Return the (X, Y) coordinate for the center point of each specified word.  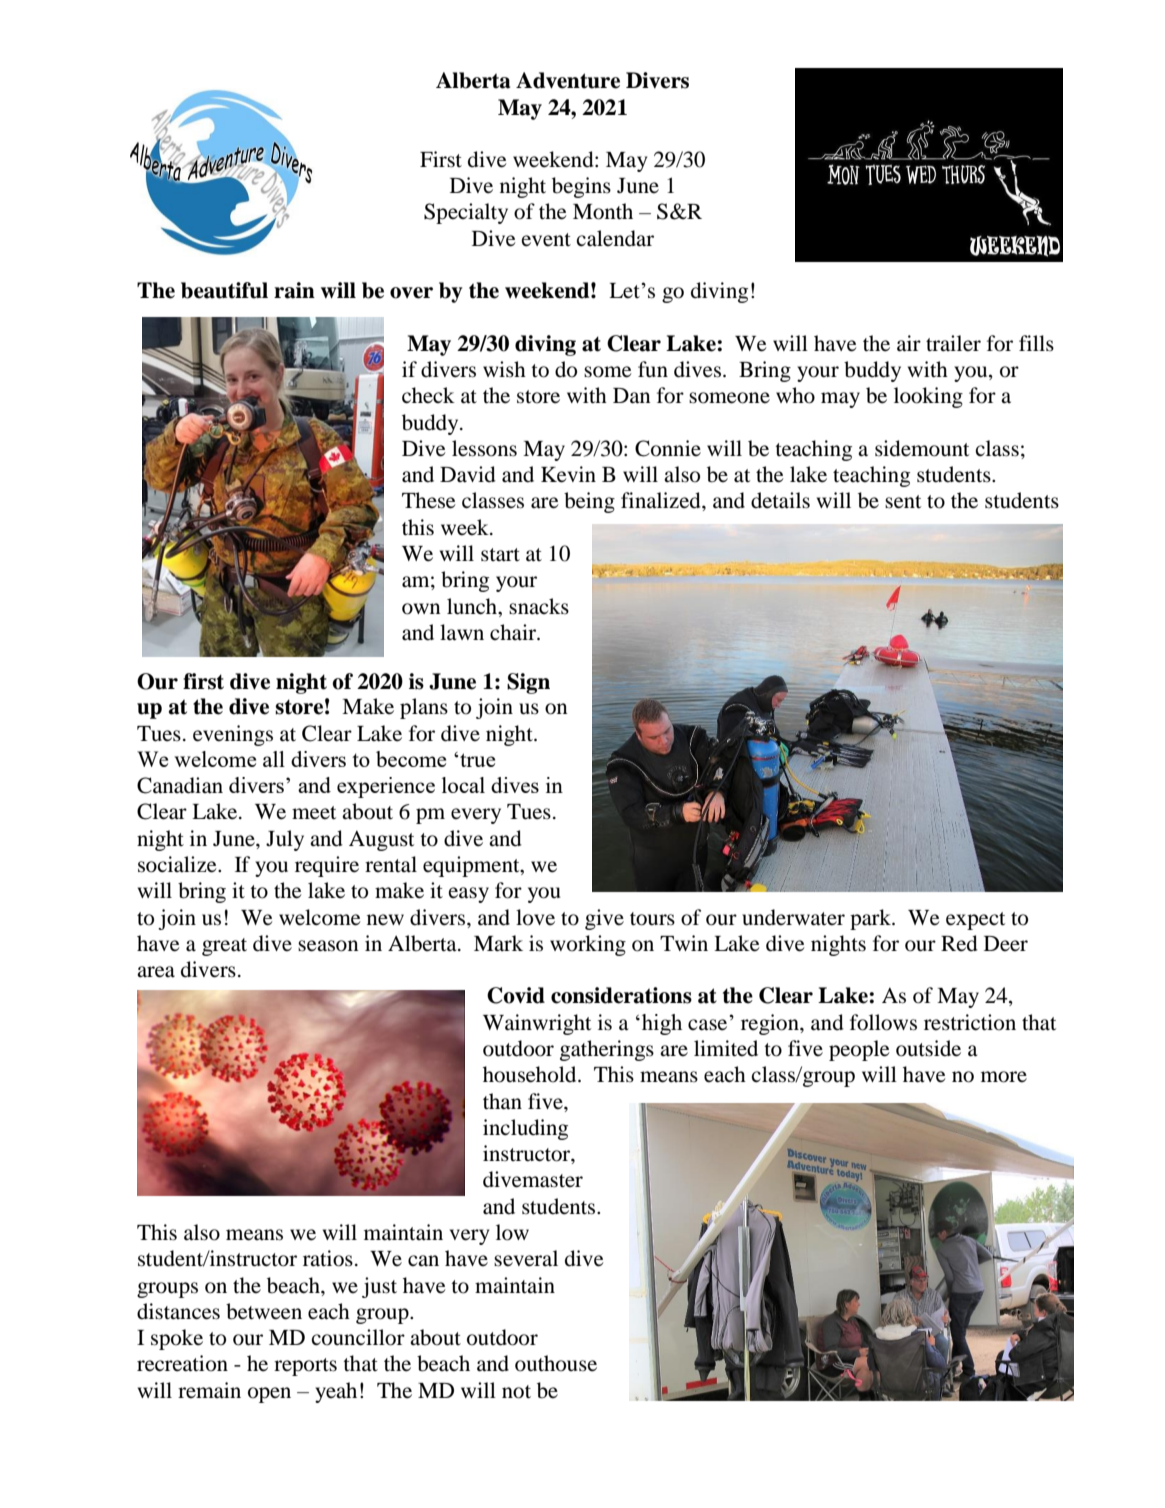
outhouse (556, 1363)
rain (294, 290)
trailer (953, 343)
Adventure (568, 80)
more (1004, 1077)
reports (305, 1367)
